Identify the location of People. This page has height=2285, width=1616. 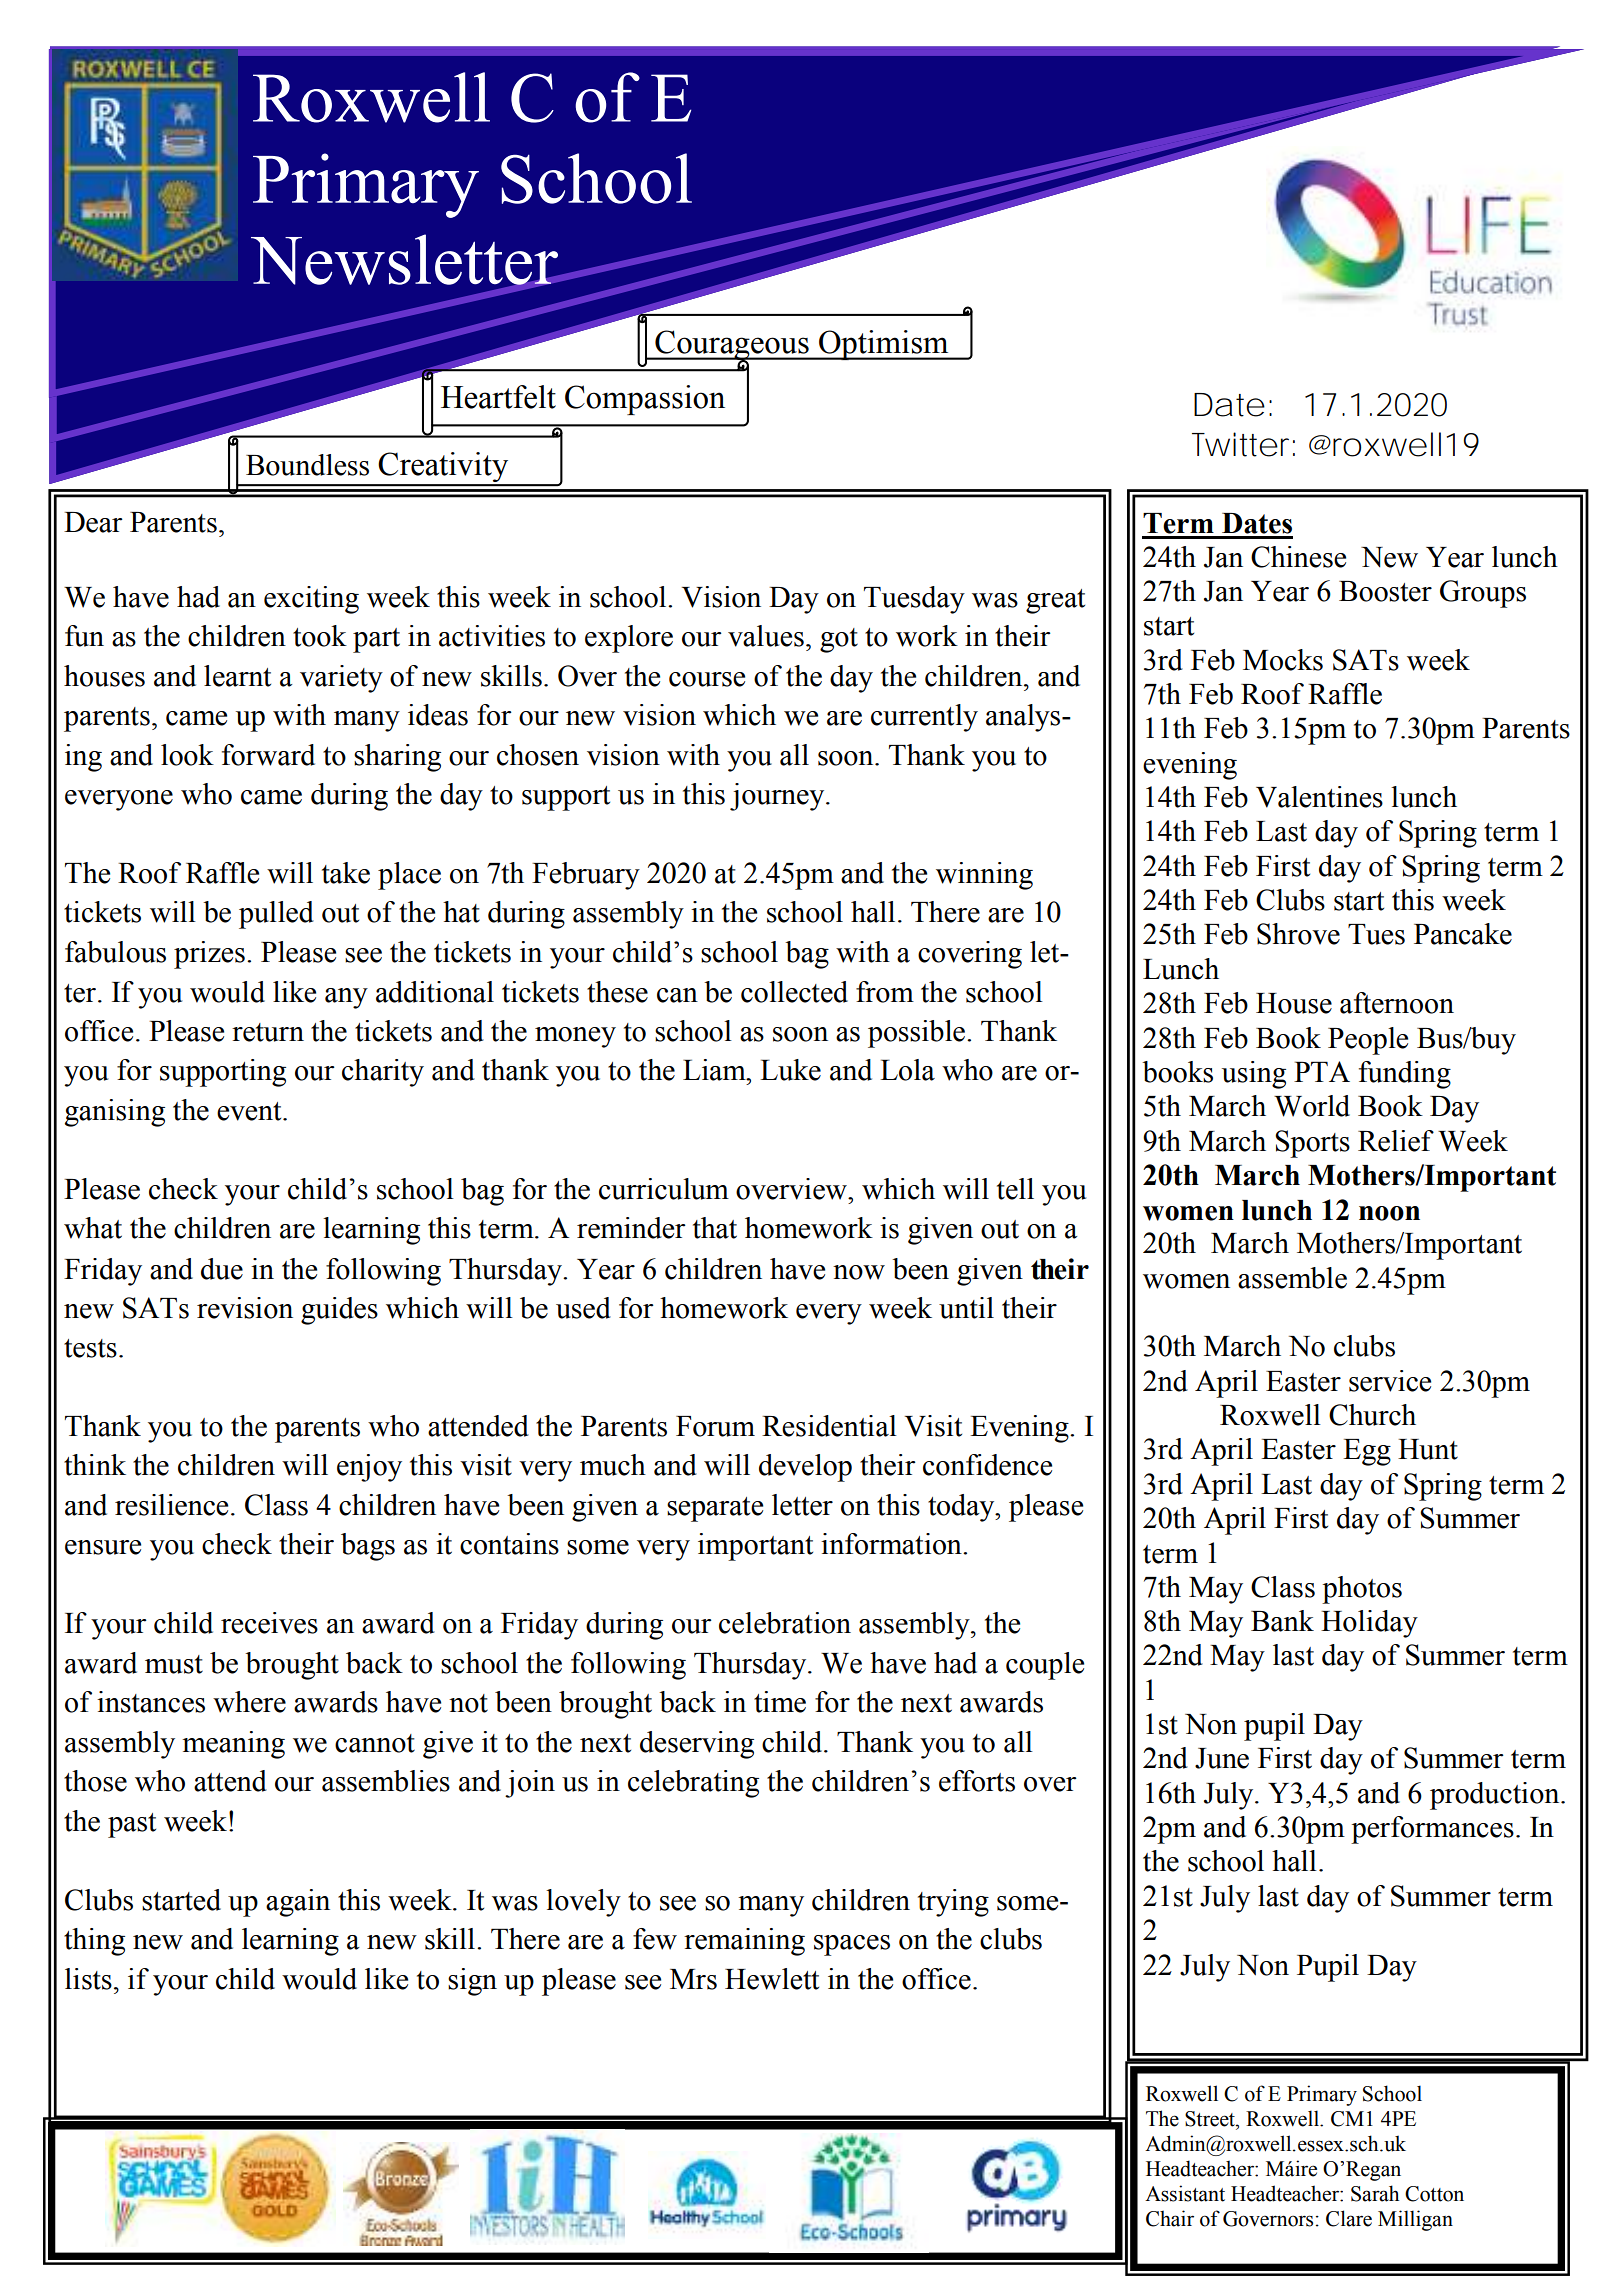
(1368, 1041).
